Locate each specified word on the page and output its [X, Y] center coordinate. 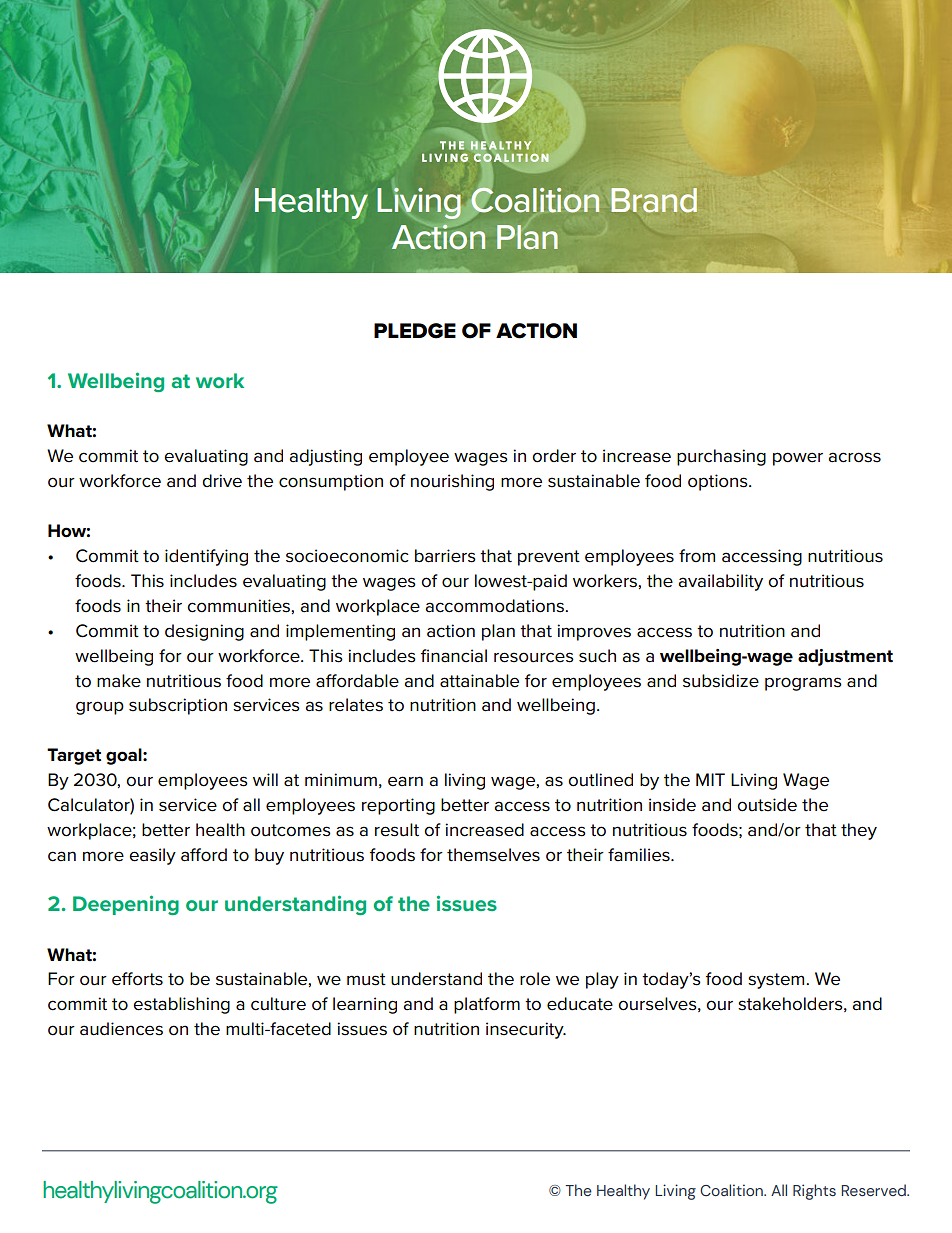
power [798, 459]
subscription [178, 706]
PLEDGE [415, 331]
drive [222, 481]
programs [803, 684]
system [777, 981]
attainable [479, 681]
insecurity [526, 1030]
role [535, 979]
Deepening [126, 905]
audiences [121, 1029]
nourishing [452, 482]
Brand [654, 200]
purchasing [721, 457]
